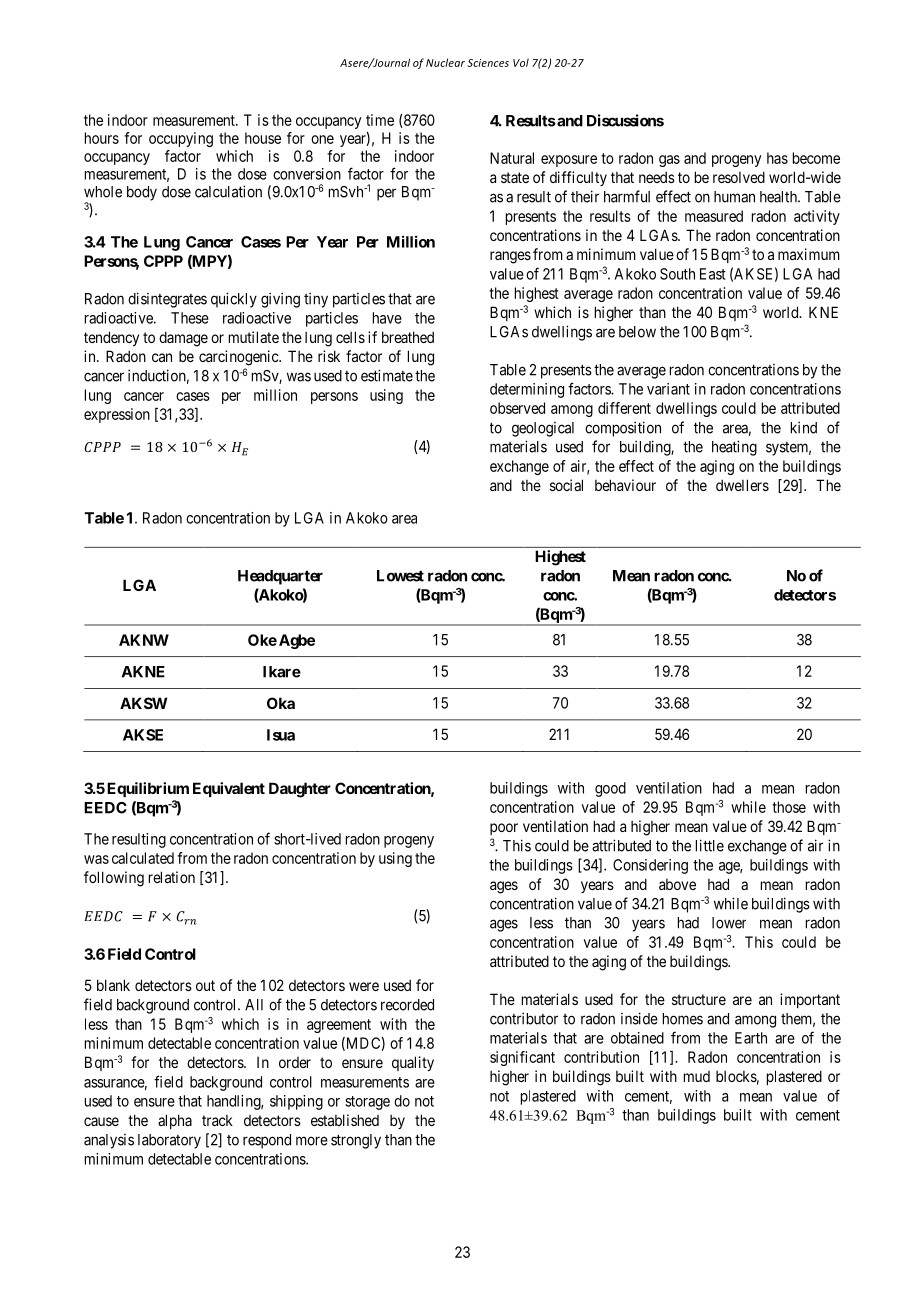  What do you see at coordinates (445, 62) in the screenshot?
I see `Nuclear` at bounding box center [445, 62].
